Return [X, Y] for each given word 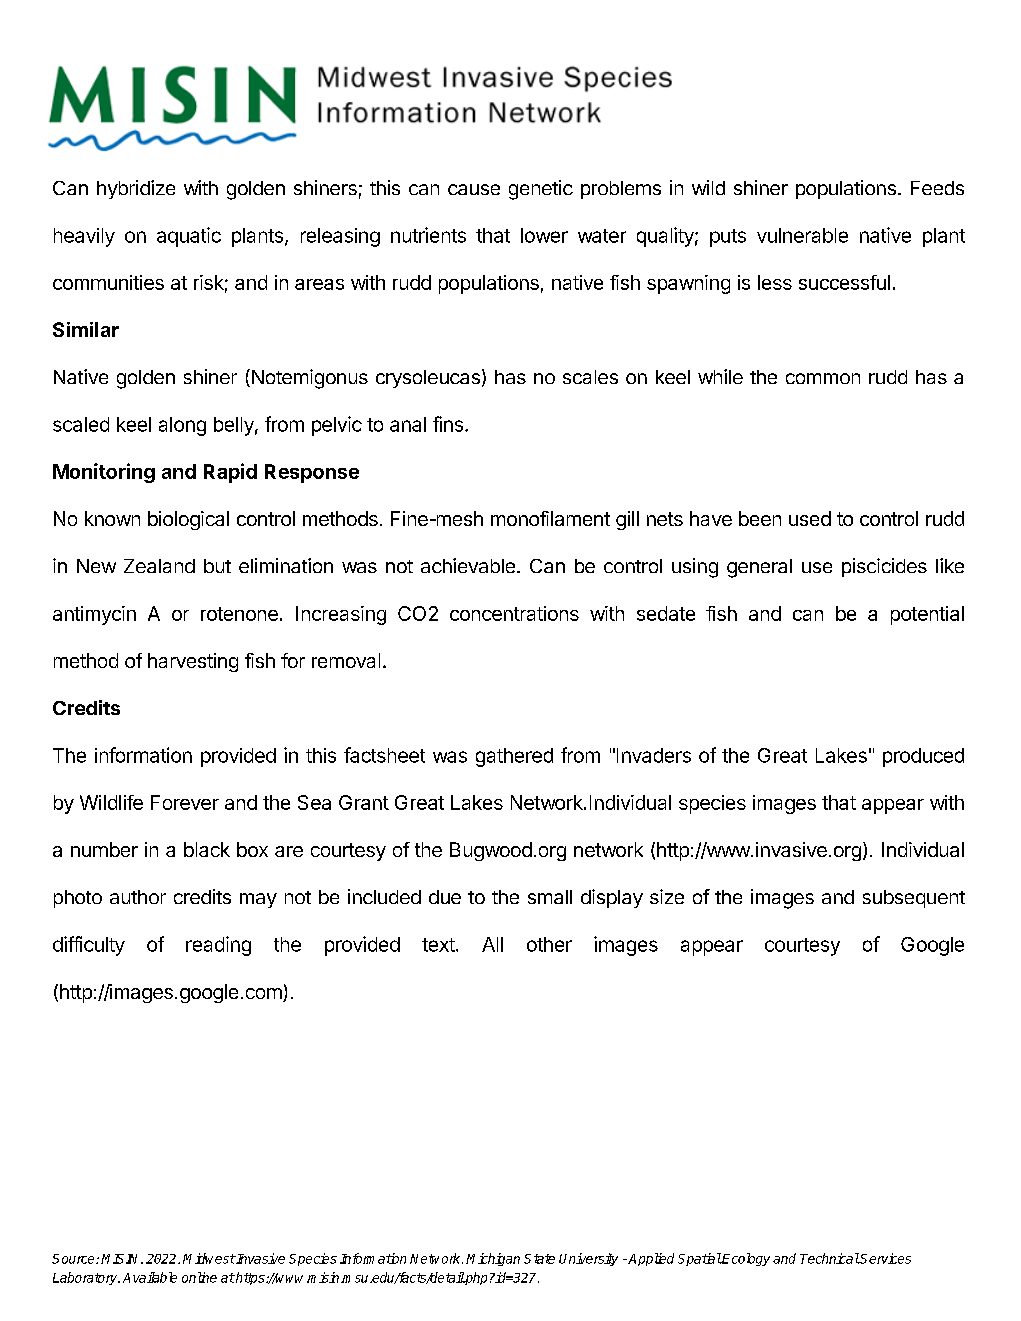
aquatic [189, 237]
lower [544, 235]
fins [448, 424]
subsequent [914, 899]
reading [218, 946]
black [207, 849]
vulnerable [802, 235]
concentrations [514, 613]
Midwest [209, 1258]
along [182, 426]
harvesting [193, 662]
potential [927, 615]
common [823, 378]
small [550, 897]
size [667, 896]
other [549, 944]
